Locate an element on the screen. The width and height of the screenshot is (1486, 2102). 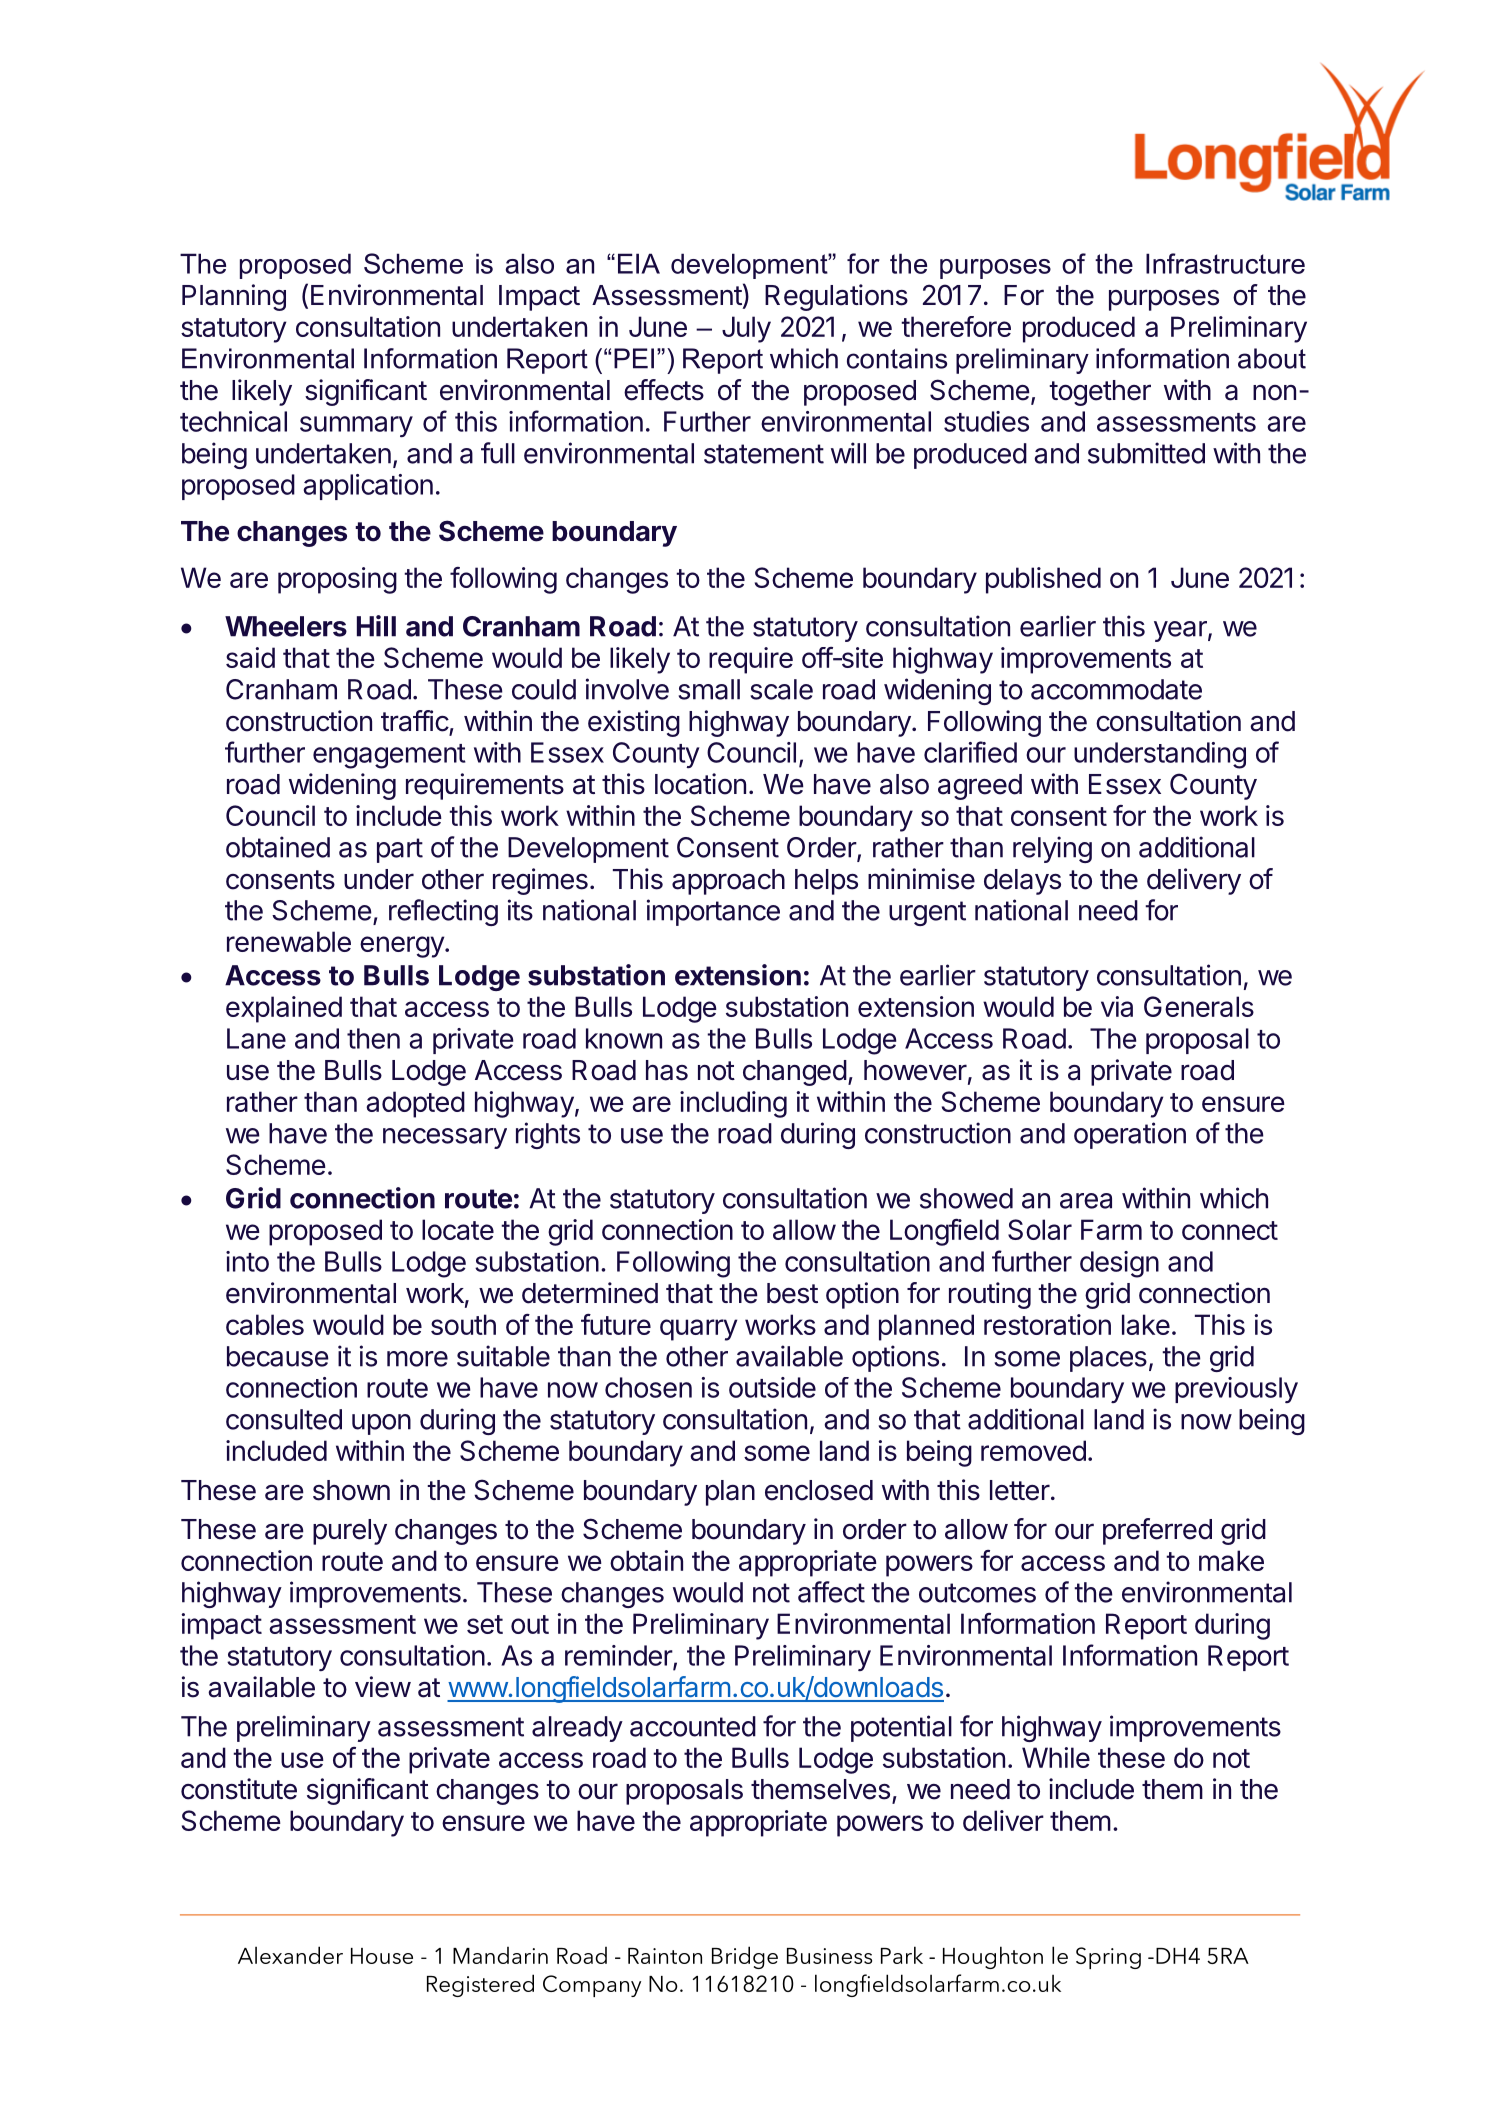
House is located at coordinates (382, 1956).
